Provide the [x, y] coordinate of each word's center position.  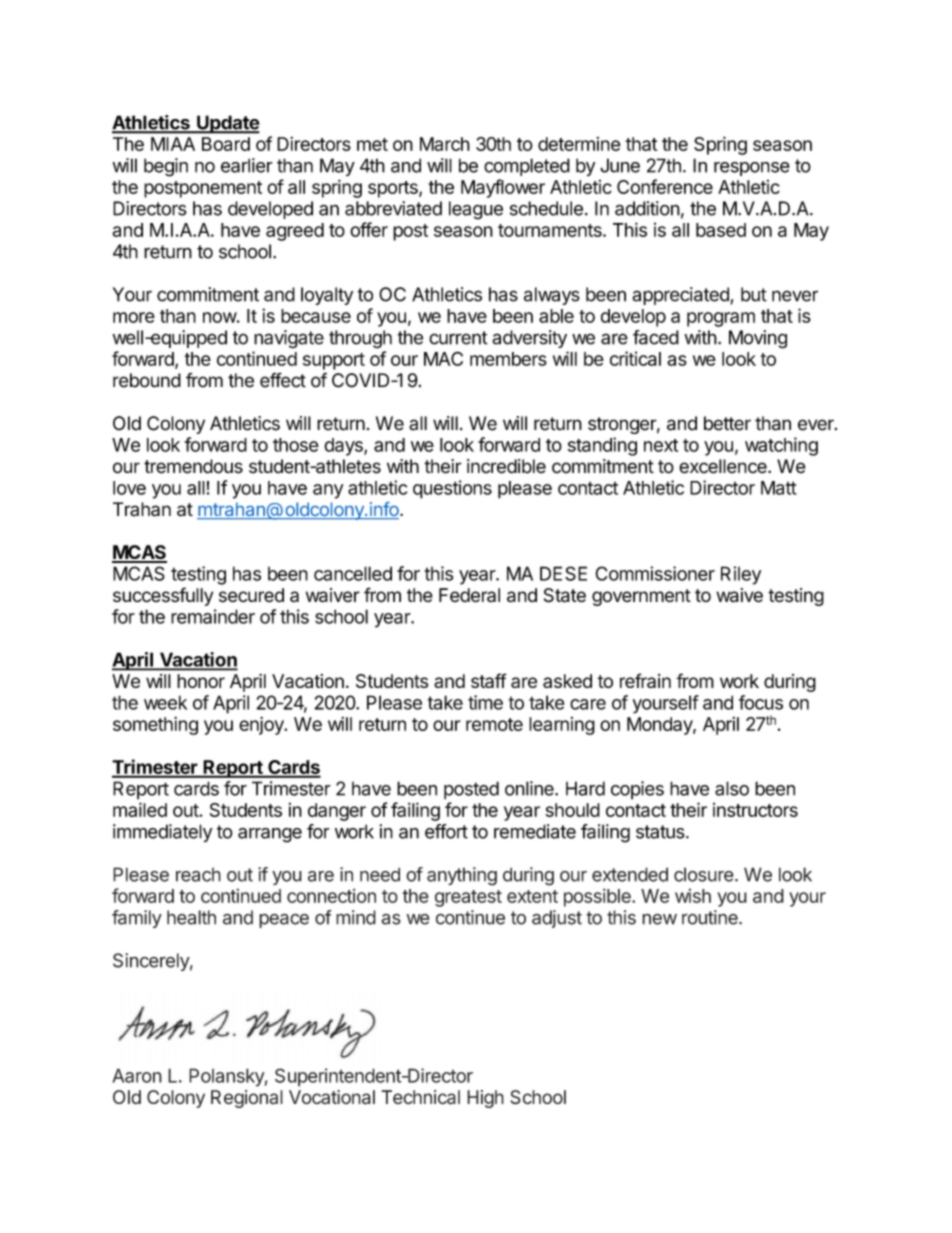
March [445, 144]
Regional [247, 1099]
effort [446, 831]
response [752, 169]
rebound [147, 380]
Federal [469, 595]
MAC [443, 358]
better [727, 423]
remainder [213, 616]
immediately [162, 833]
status [660, 832]
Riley [741, 575]
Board [226, 144]
